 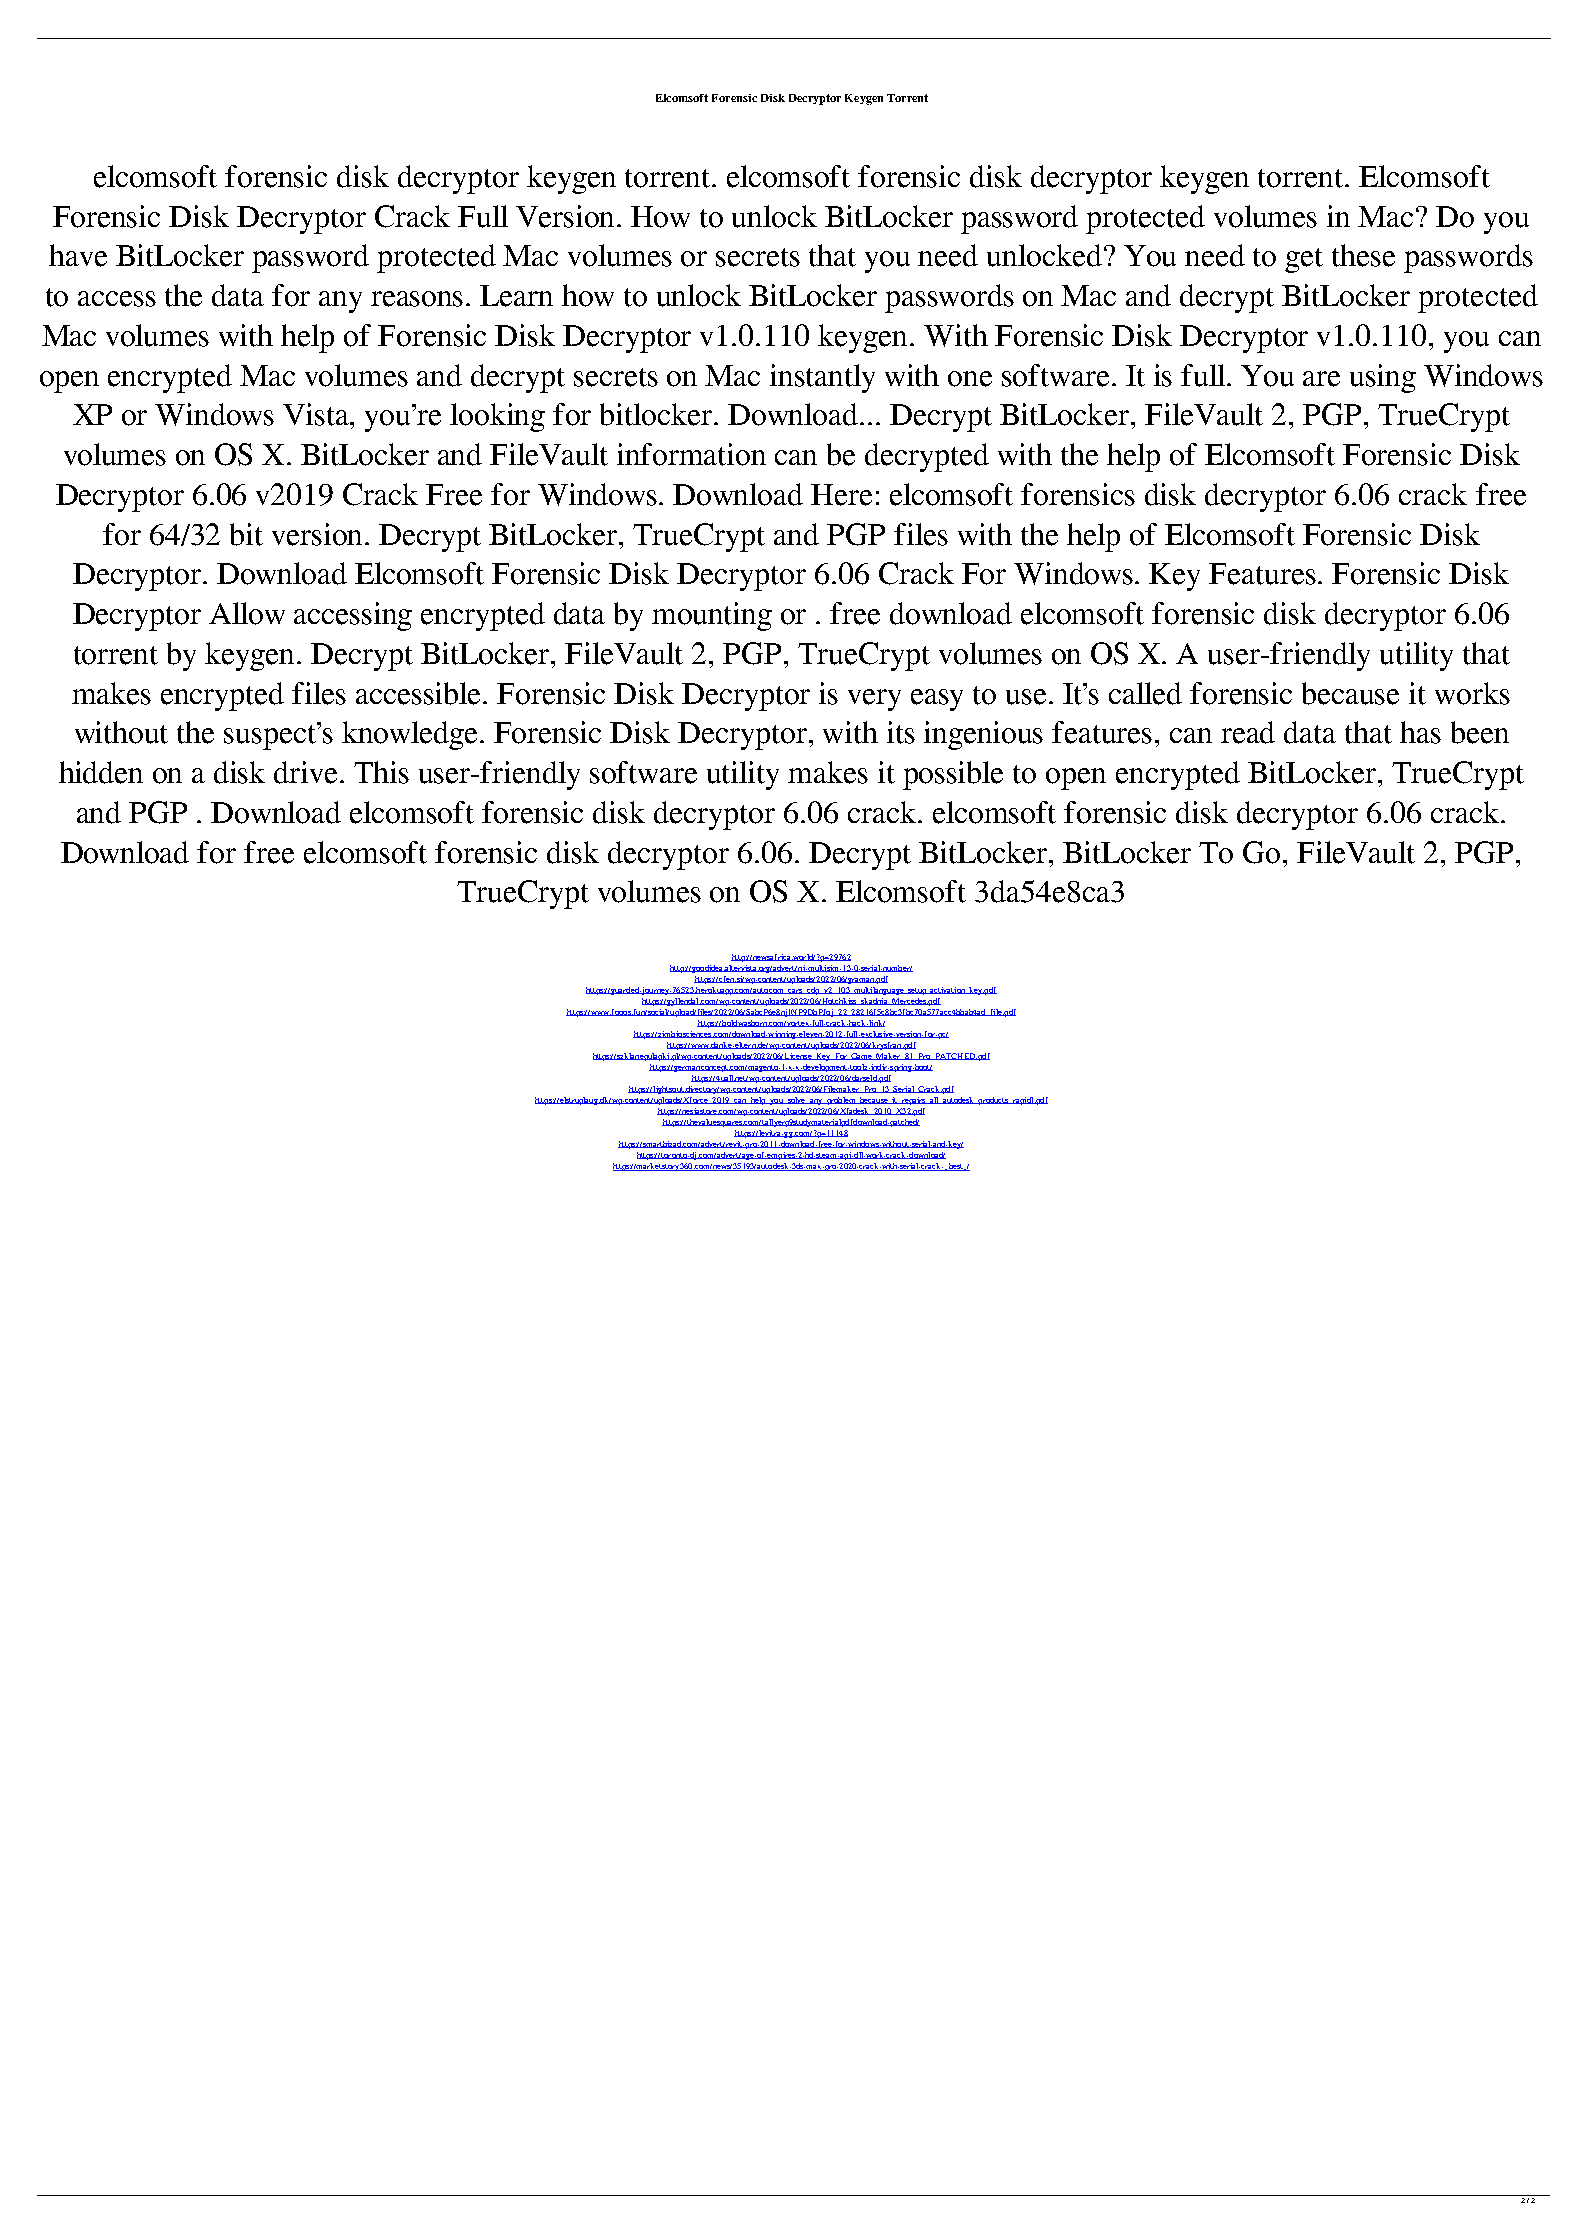 I want to click on Learn, so click(x=516, y=296).
